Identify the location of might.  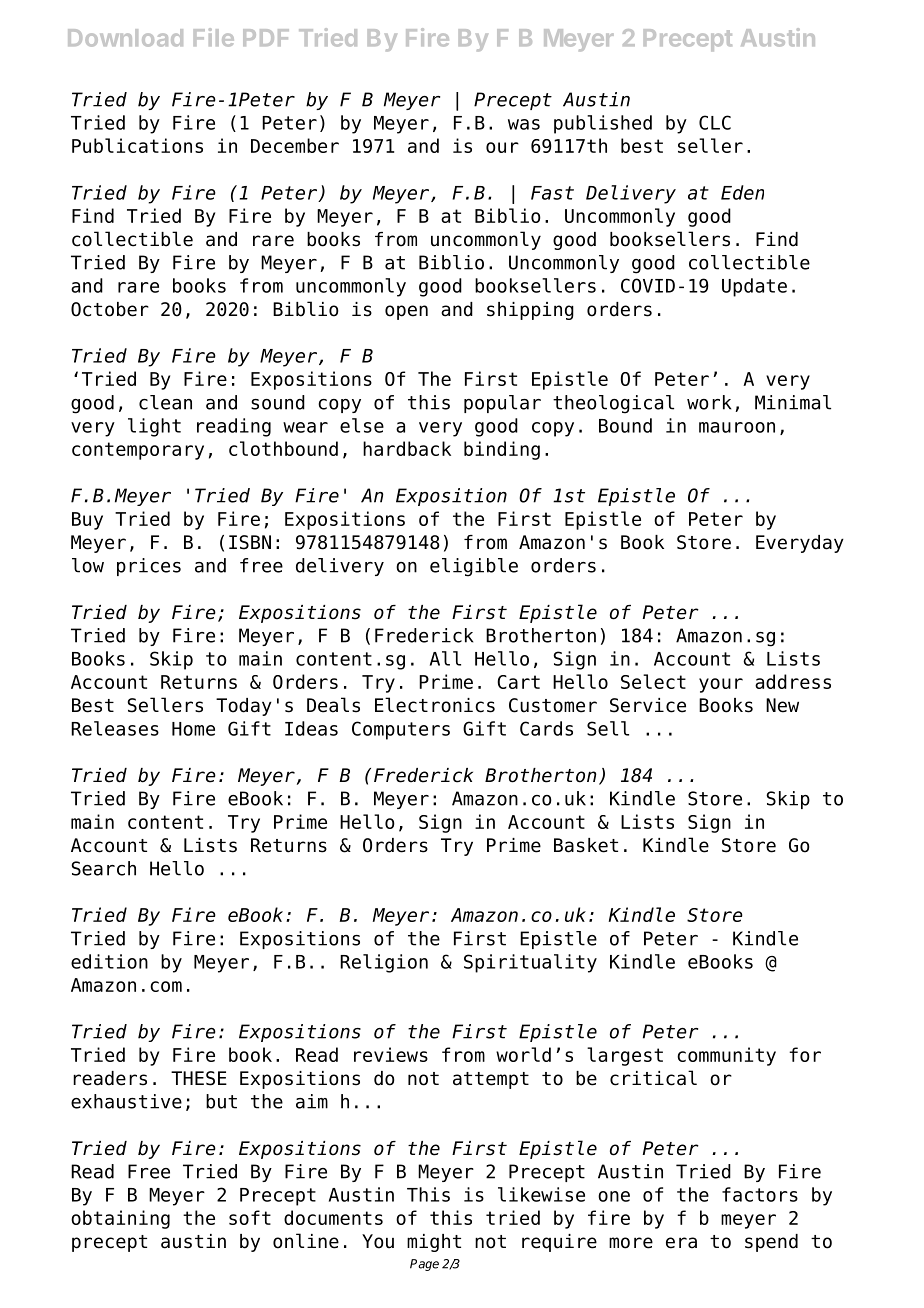
(434, 1243).
